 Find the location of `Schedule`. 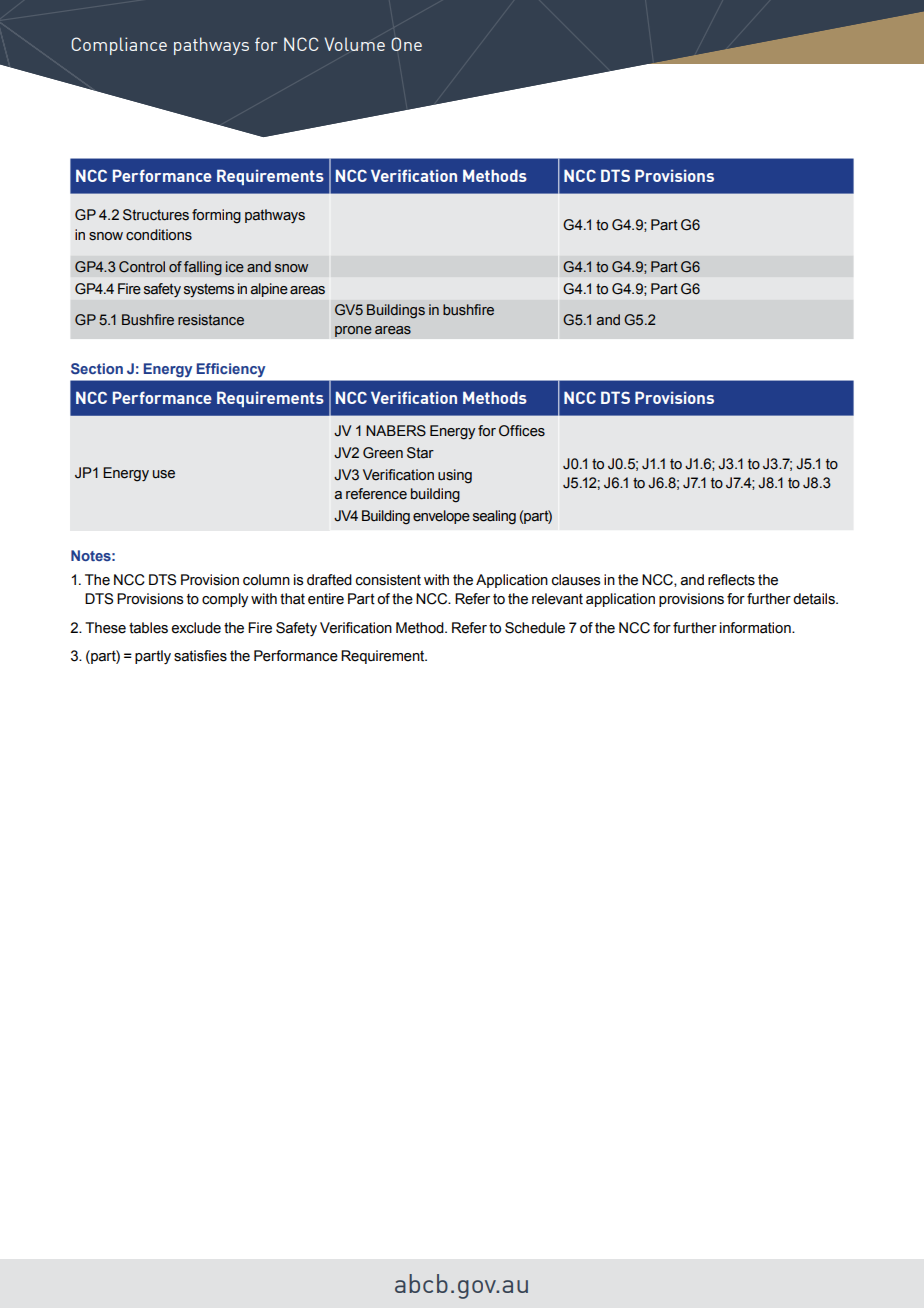

Schedule is located at coordinates (535, 628).
